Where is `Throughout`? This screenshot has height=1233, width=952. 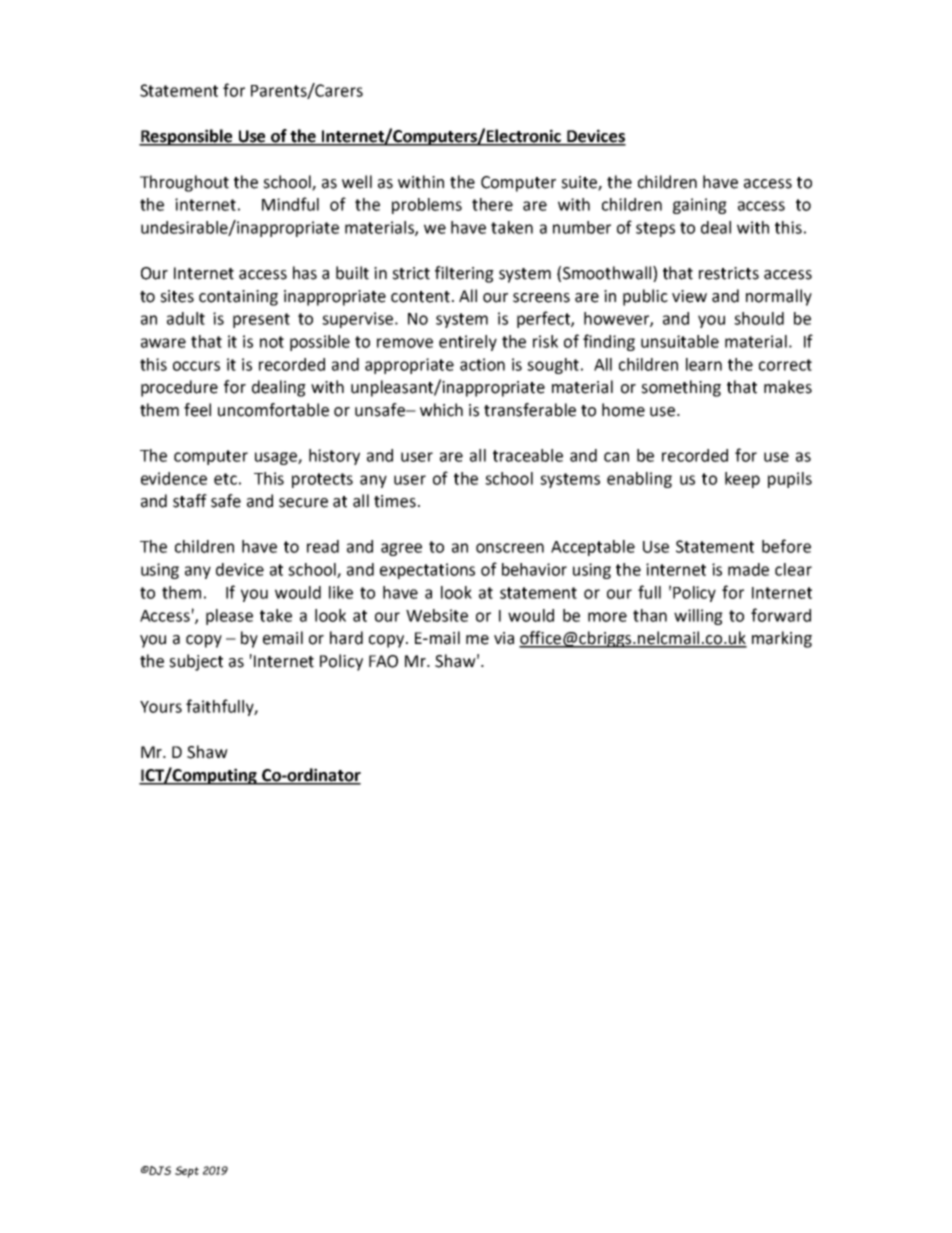
Throughout is located at coordinates (184, 183).
